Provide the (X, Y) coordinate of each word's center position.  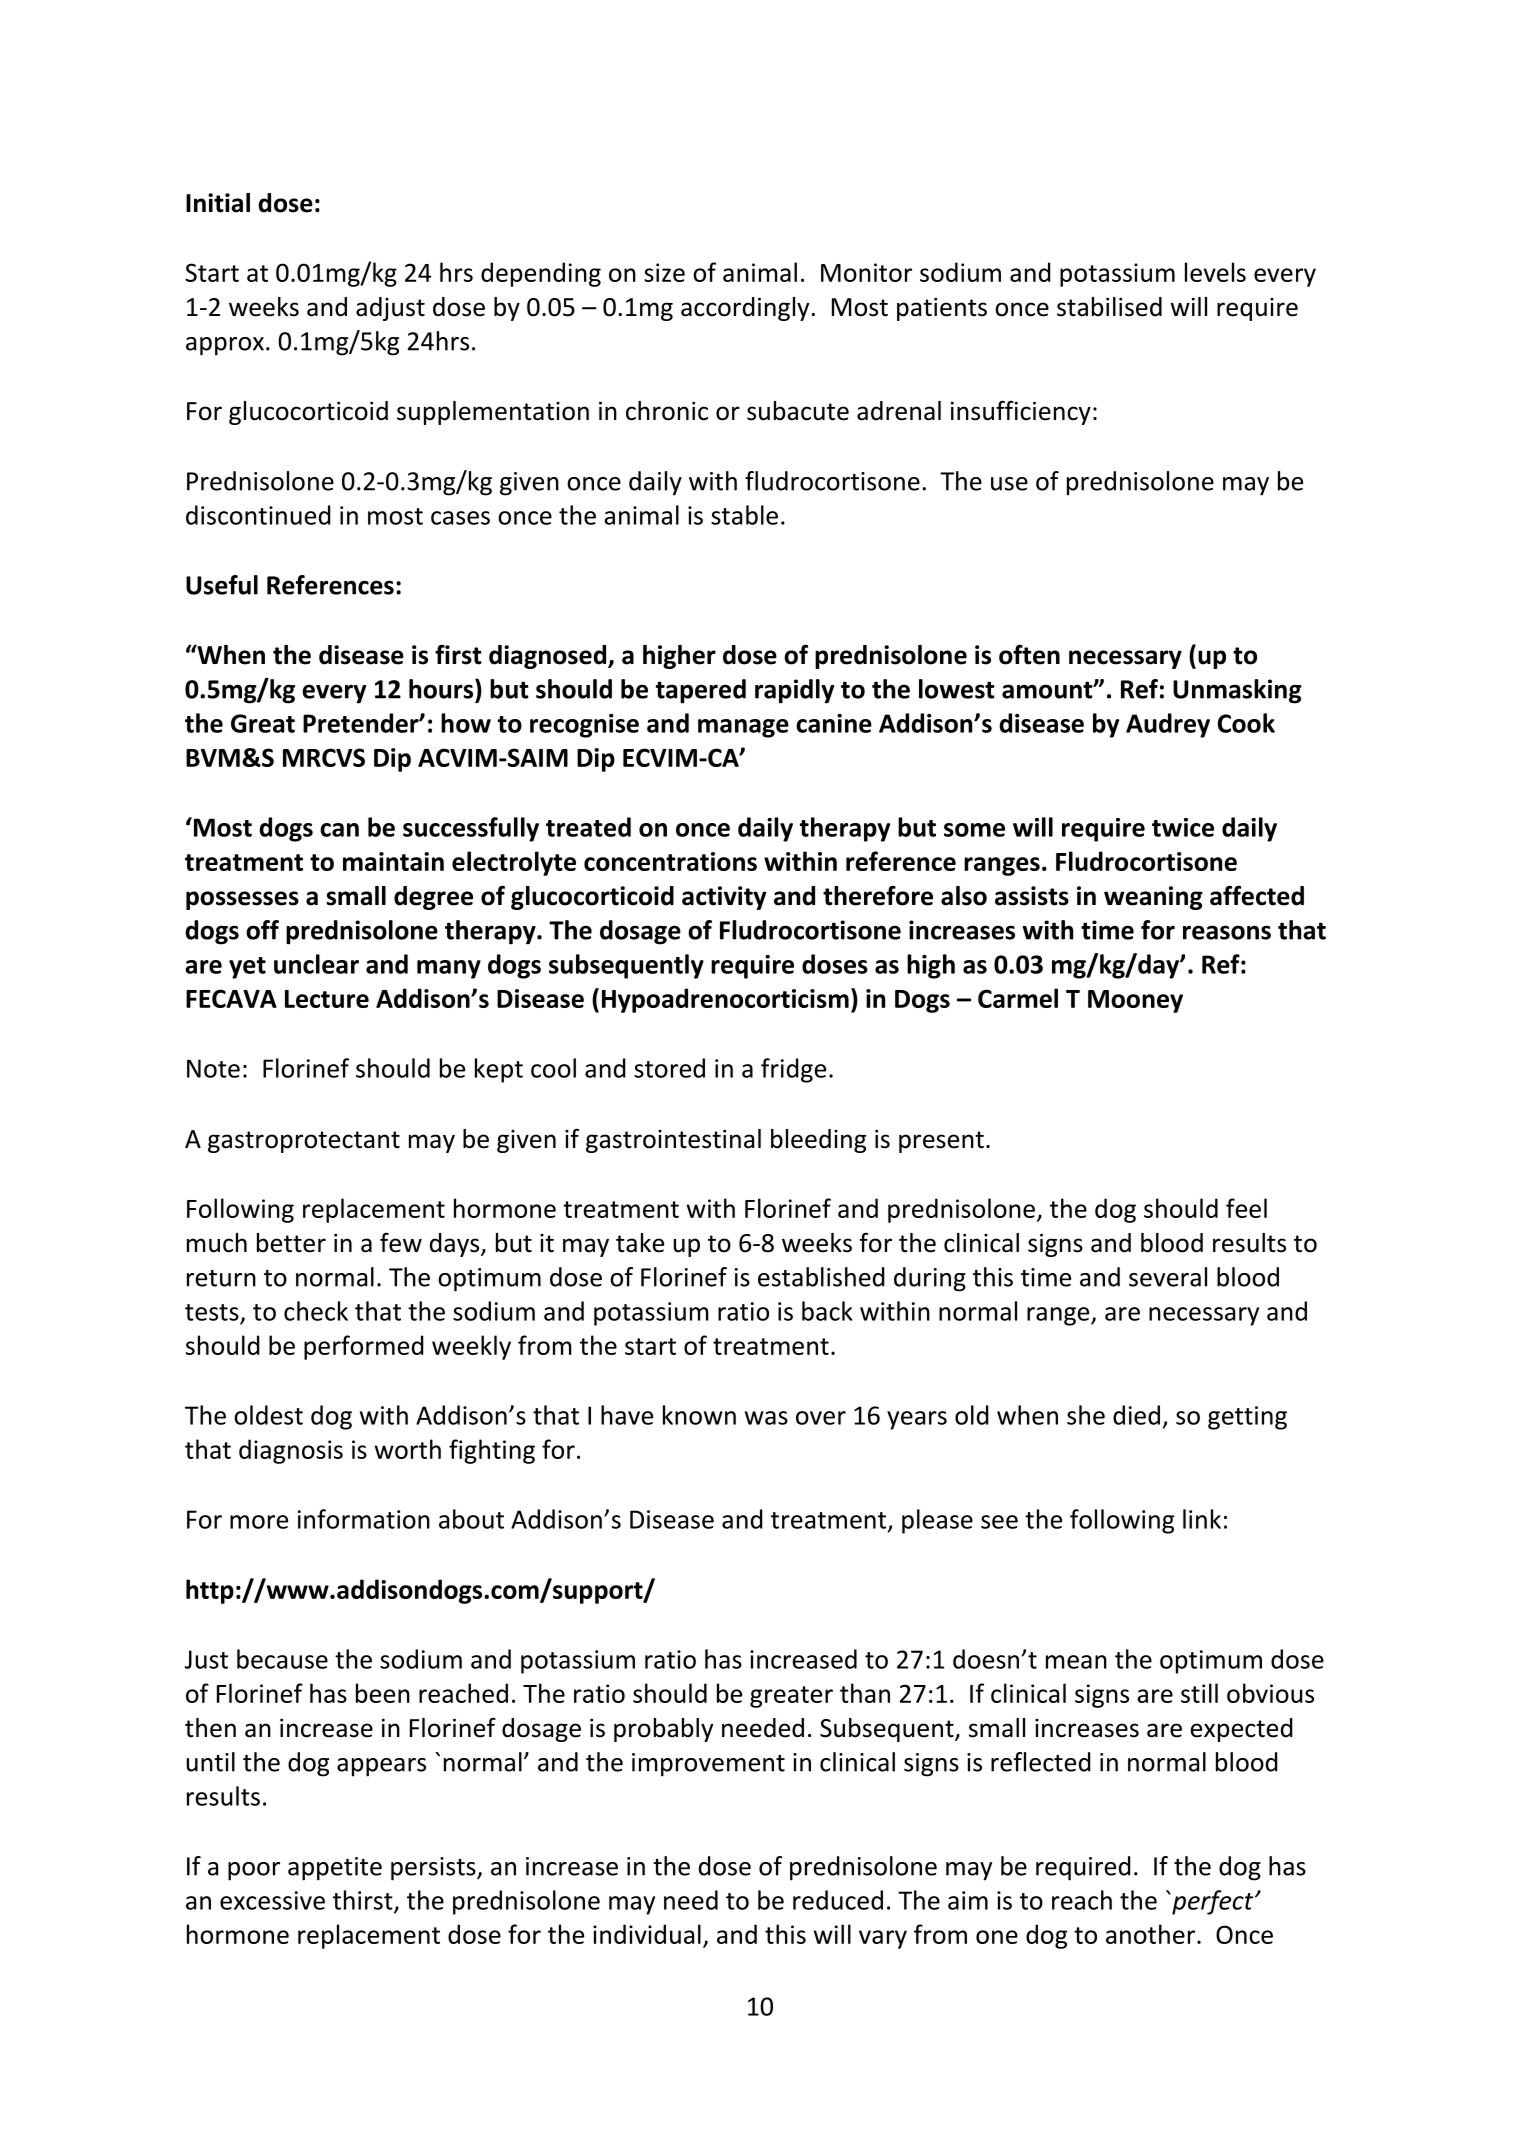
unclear (316, 964)
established (821, 1277)
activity (724, 898)
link (1202, 1519)
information (364, 1519)
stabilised (1109, 307)
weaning (1153, 898)
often (1029, 654)
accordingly (745, 309)
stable (744, 515)
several (1168, 1277)
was (766, 1418)
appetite (335, 1869)
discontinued (258, 515)
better (291, 1243)
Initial (218, 203)
